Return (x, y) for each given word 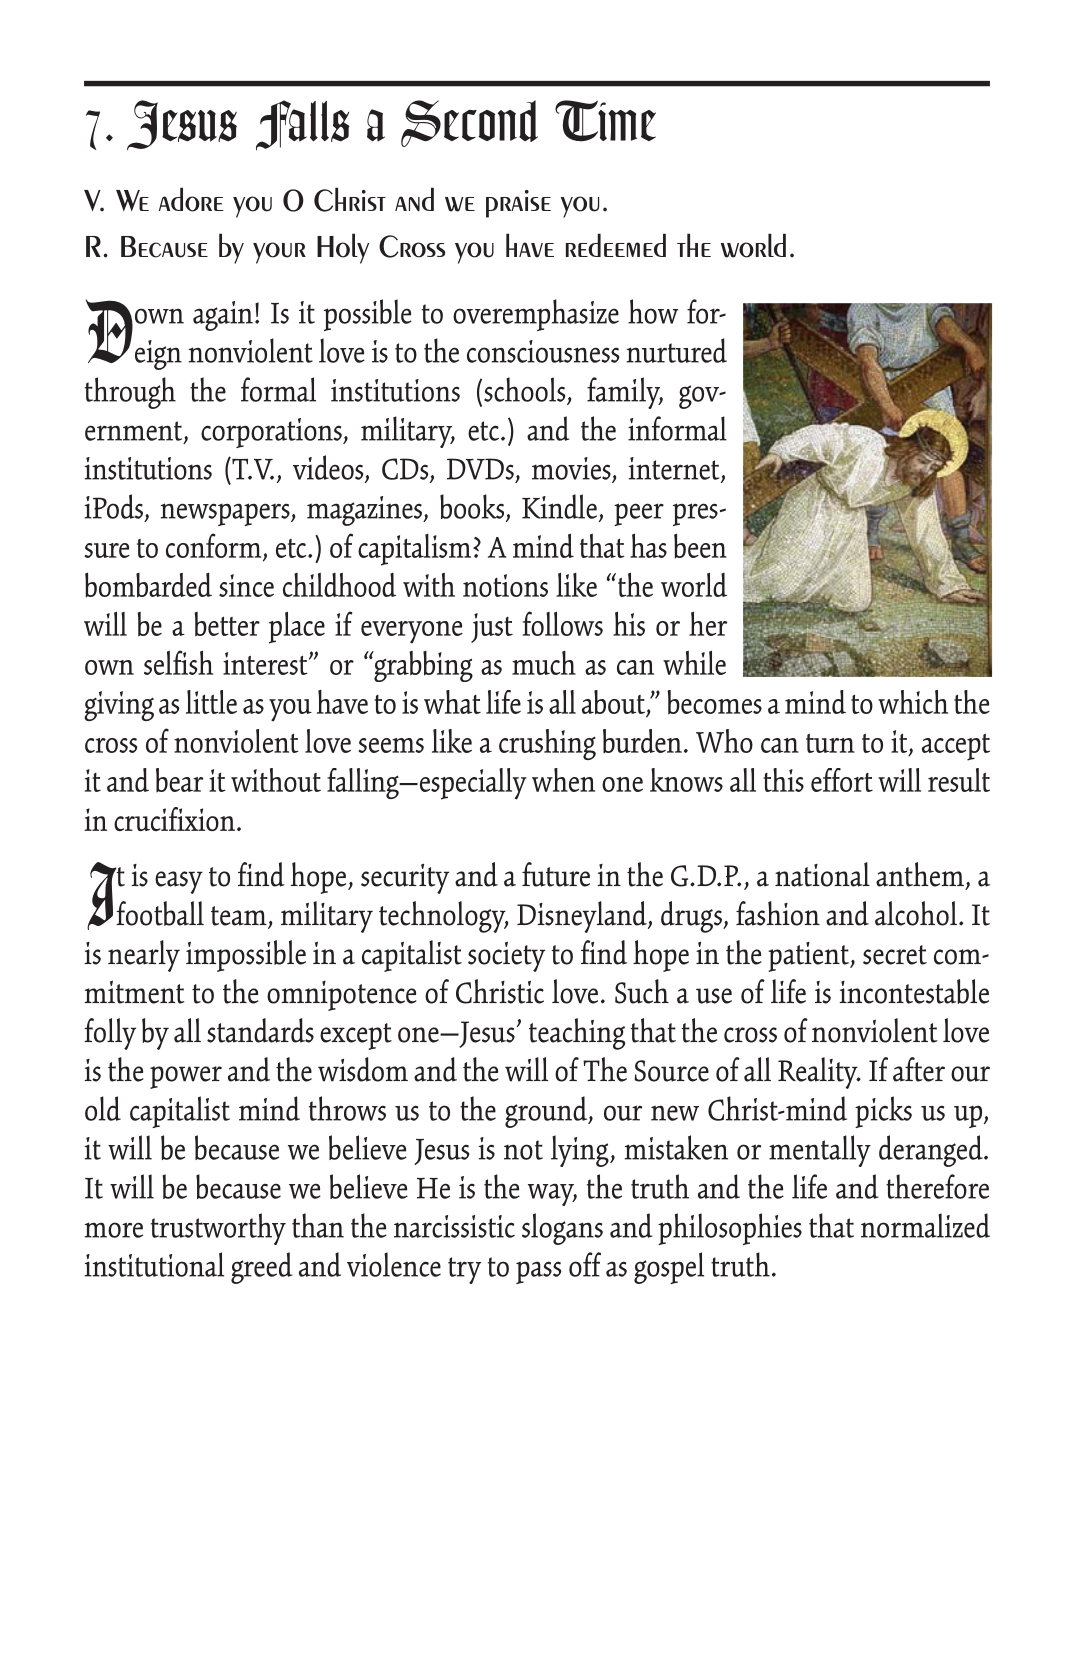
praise (518, 204)
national (822, 874)
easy (179, 882)
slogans (562, 1229)
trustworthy (218, 1229)
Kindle (559, 506)
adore (191, 199)
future (556, 874)
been (700, 546)
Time (605, 121)
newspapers (226, 514)
